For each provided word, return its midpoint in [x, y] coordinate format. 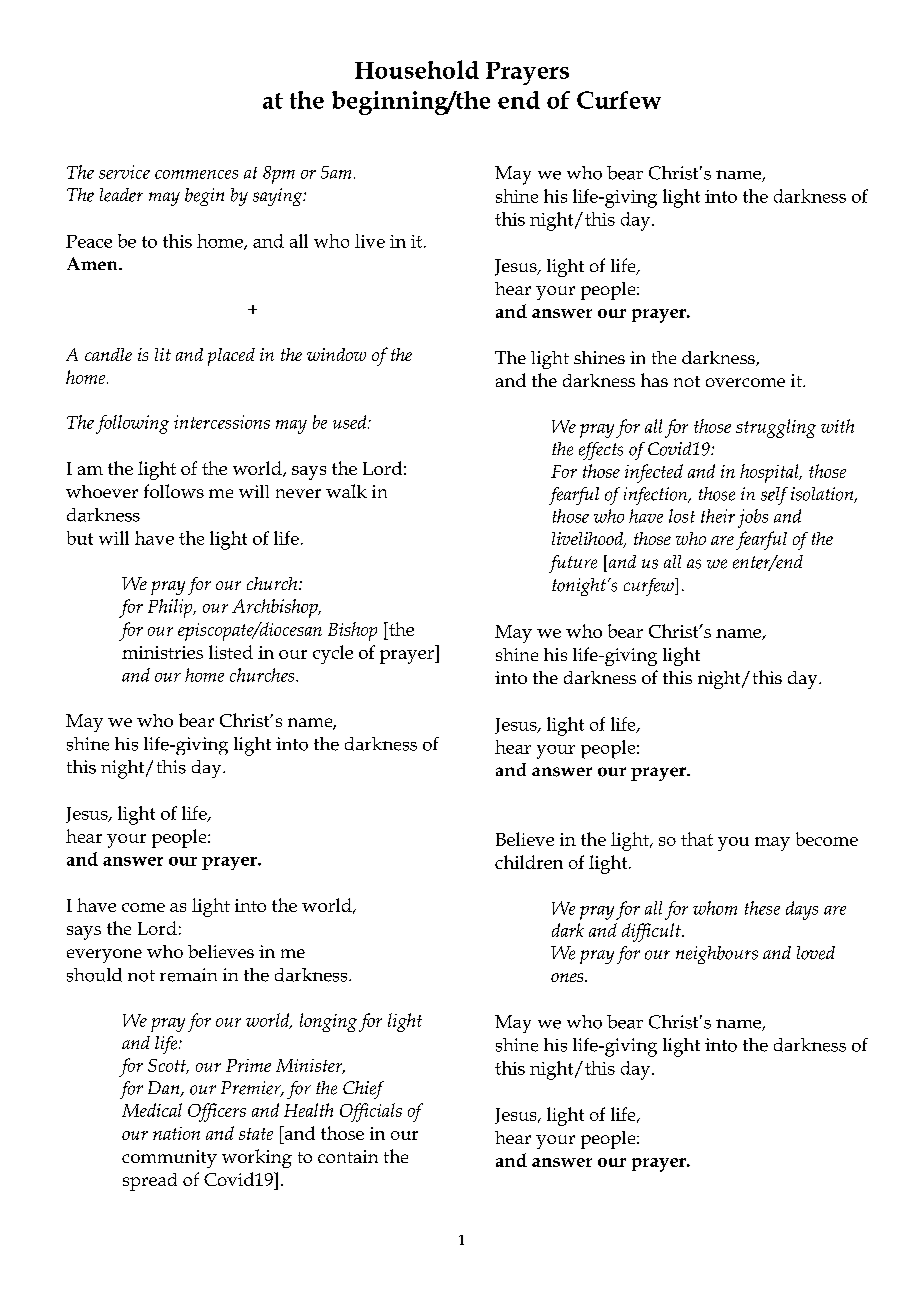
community [169, 1159]
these [762, 908]
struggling [776, 428]
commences [196, 174]
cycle [333, 654]
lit [163, 354]
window [336, 354]
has [654, 380]
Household [417, 69]
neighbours [717, 955]
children [529, 862]
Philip [171, 608]
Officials [371, 1112]
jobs [753, 518]
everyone [104, 956]
